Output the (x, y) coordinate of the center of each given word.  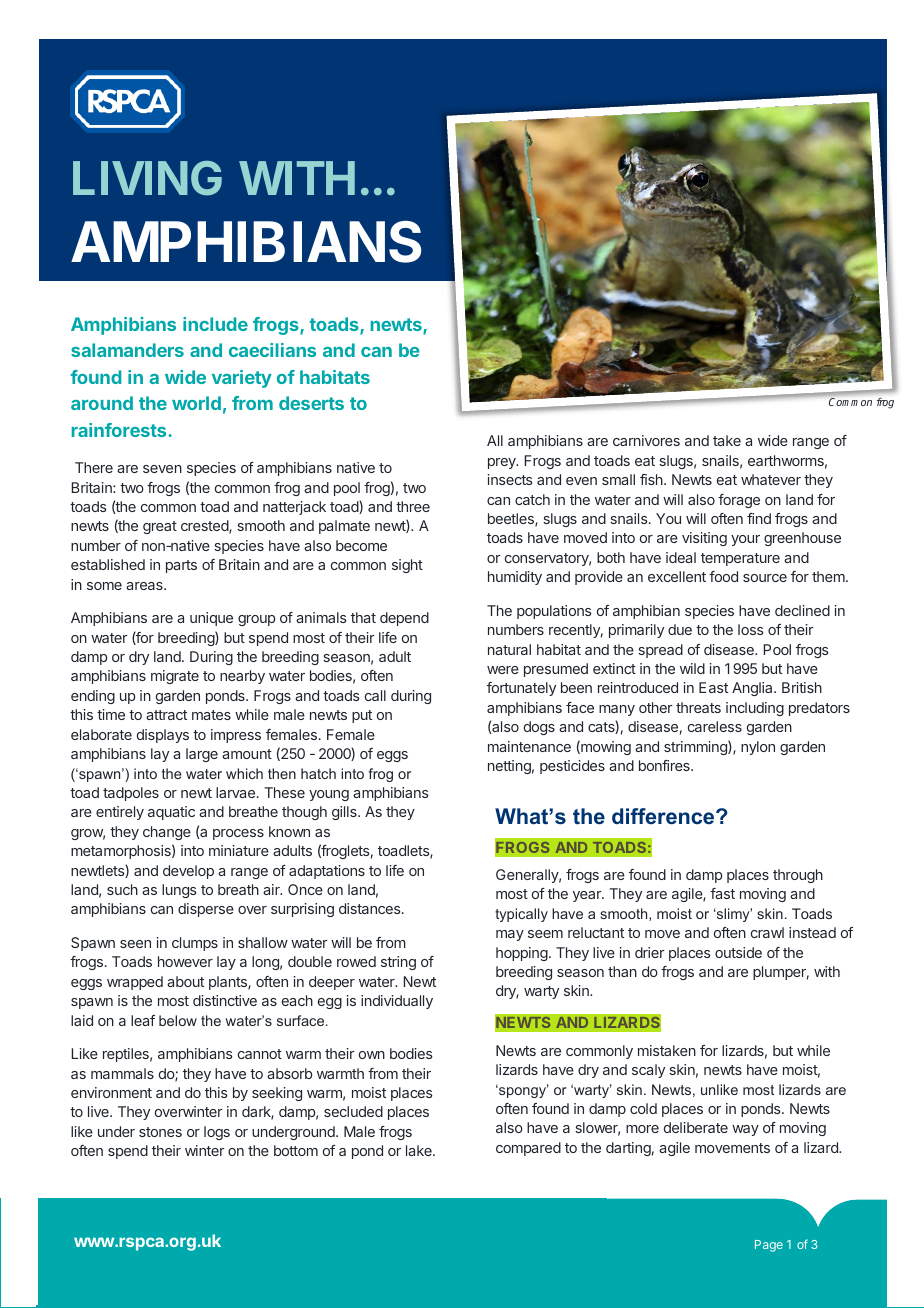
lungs (179, 891)
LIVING (147, 178)
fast (722, 893)
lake (420, 1150)
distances (371, 908)
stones (160, 1132)
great (160, 527)
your (745, 540)
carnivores (646, 440)
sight (407, 566)
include (215, 324)
